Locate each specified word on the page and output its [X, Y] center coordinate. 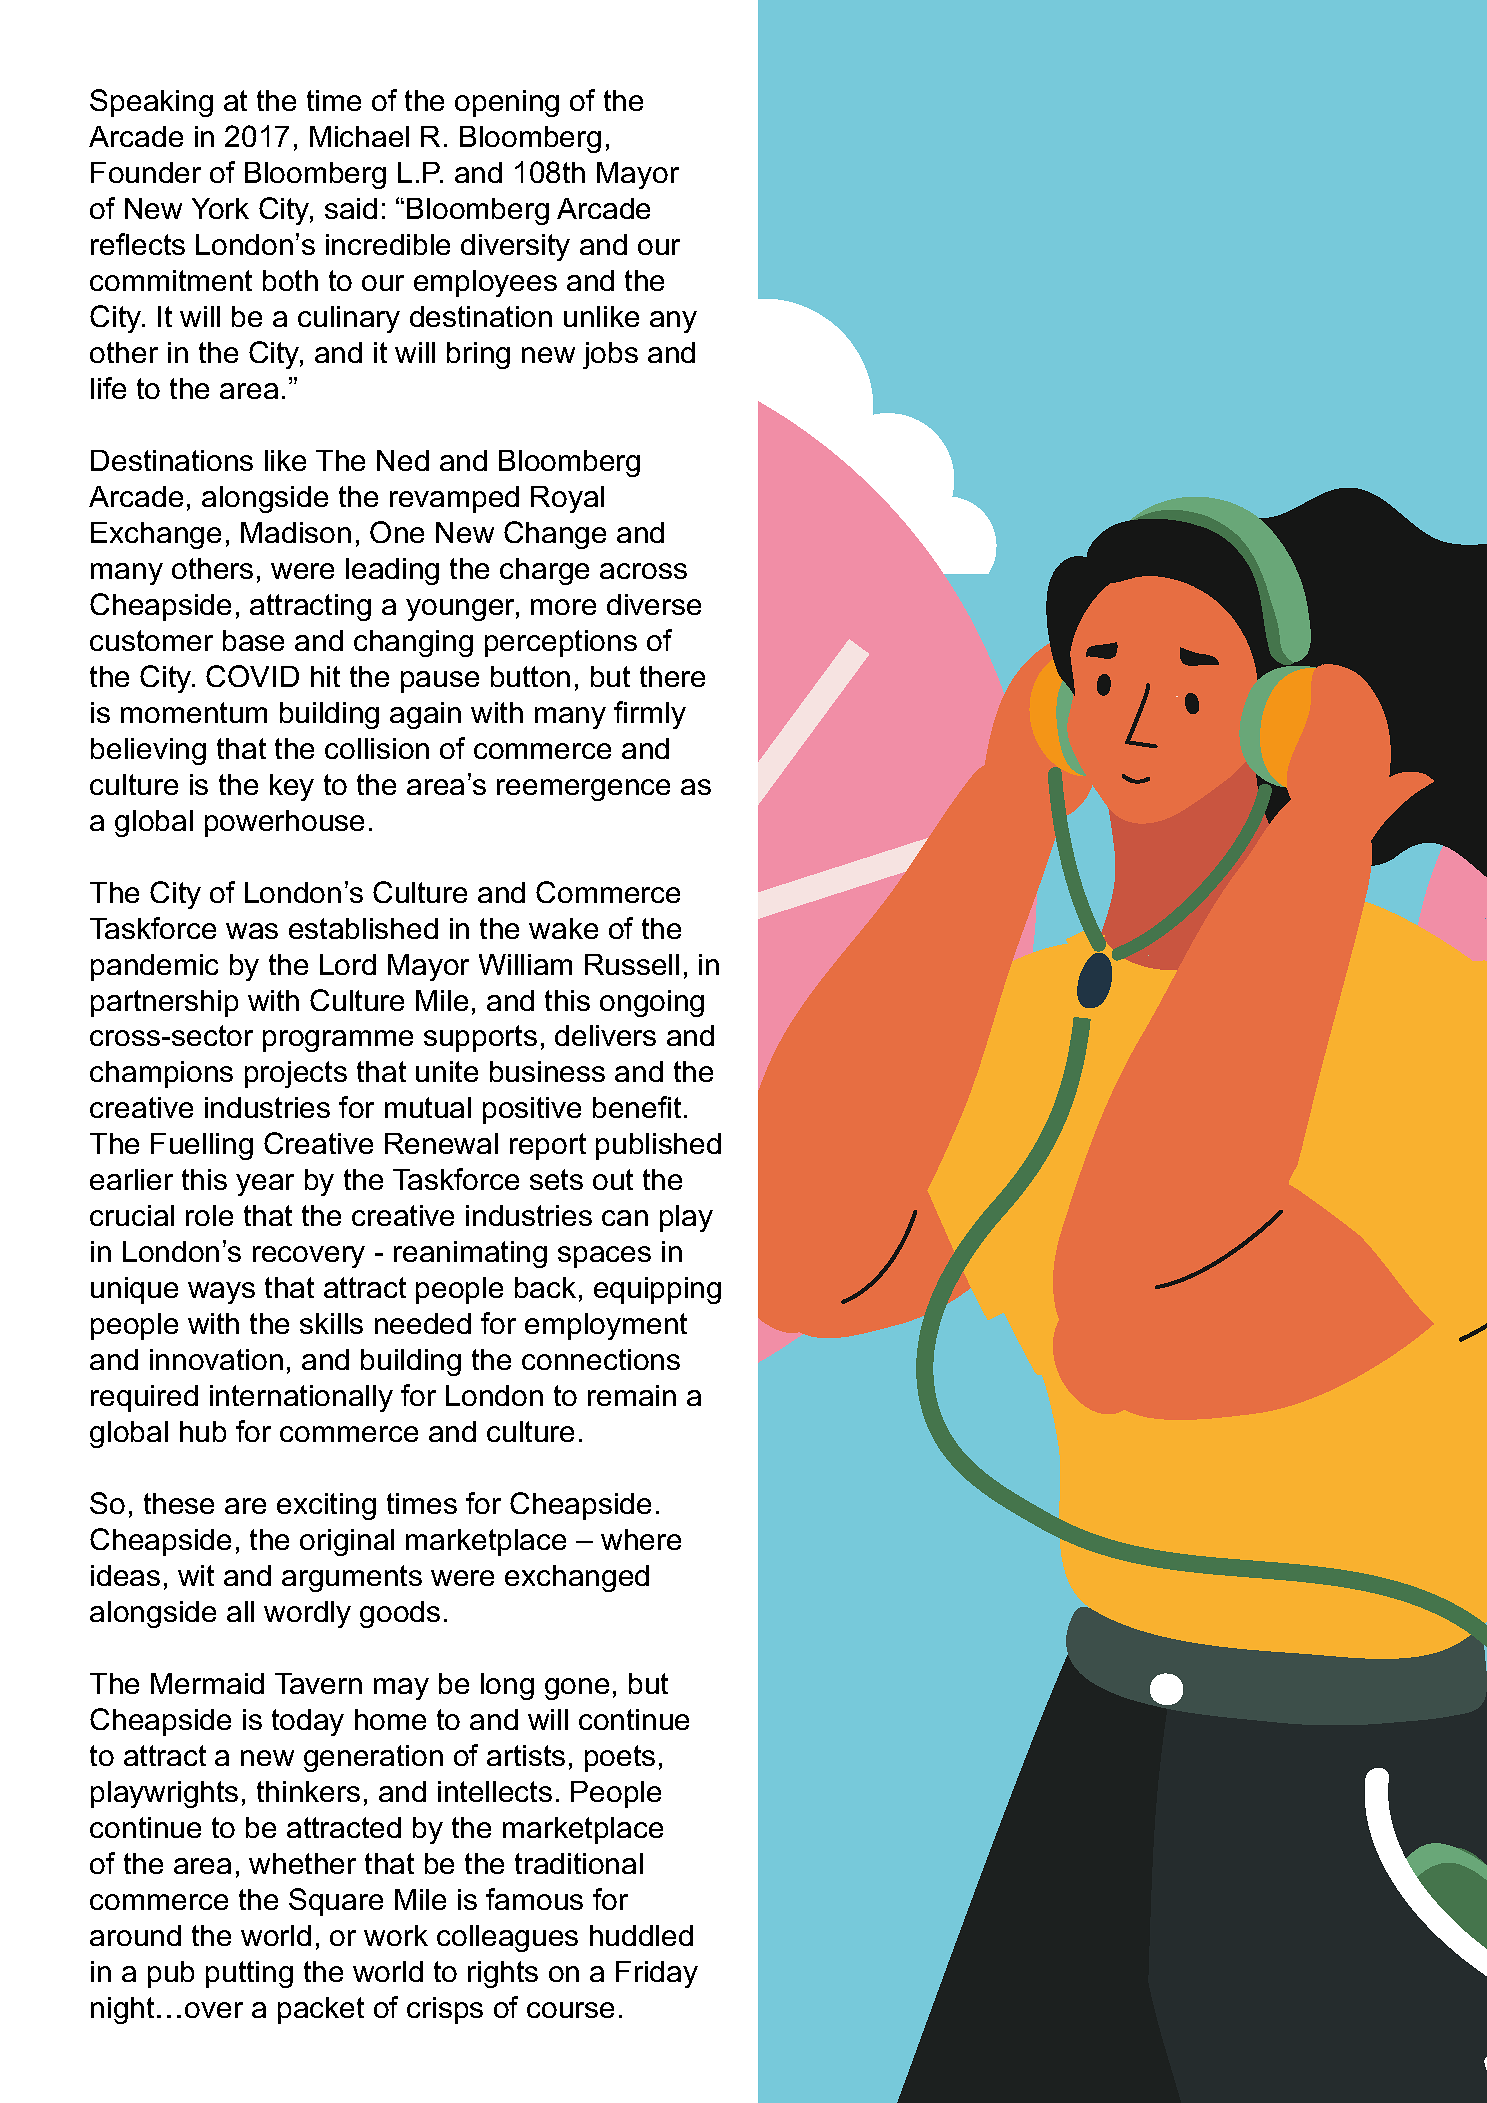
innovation [216, 1359]
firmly [650, 715]
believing [148, 751]
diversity [515, 247]
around [135, 1935]
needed [423, 1323]
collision [377, 748]
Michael [359, 136]
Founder [146, 172]
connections [601, 1359]
